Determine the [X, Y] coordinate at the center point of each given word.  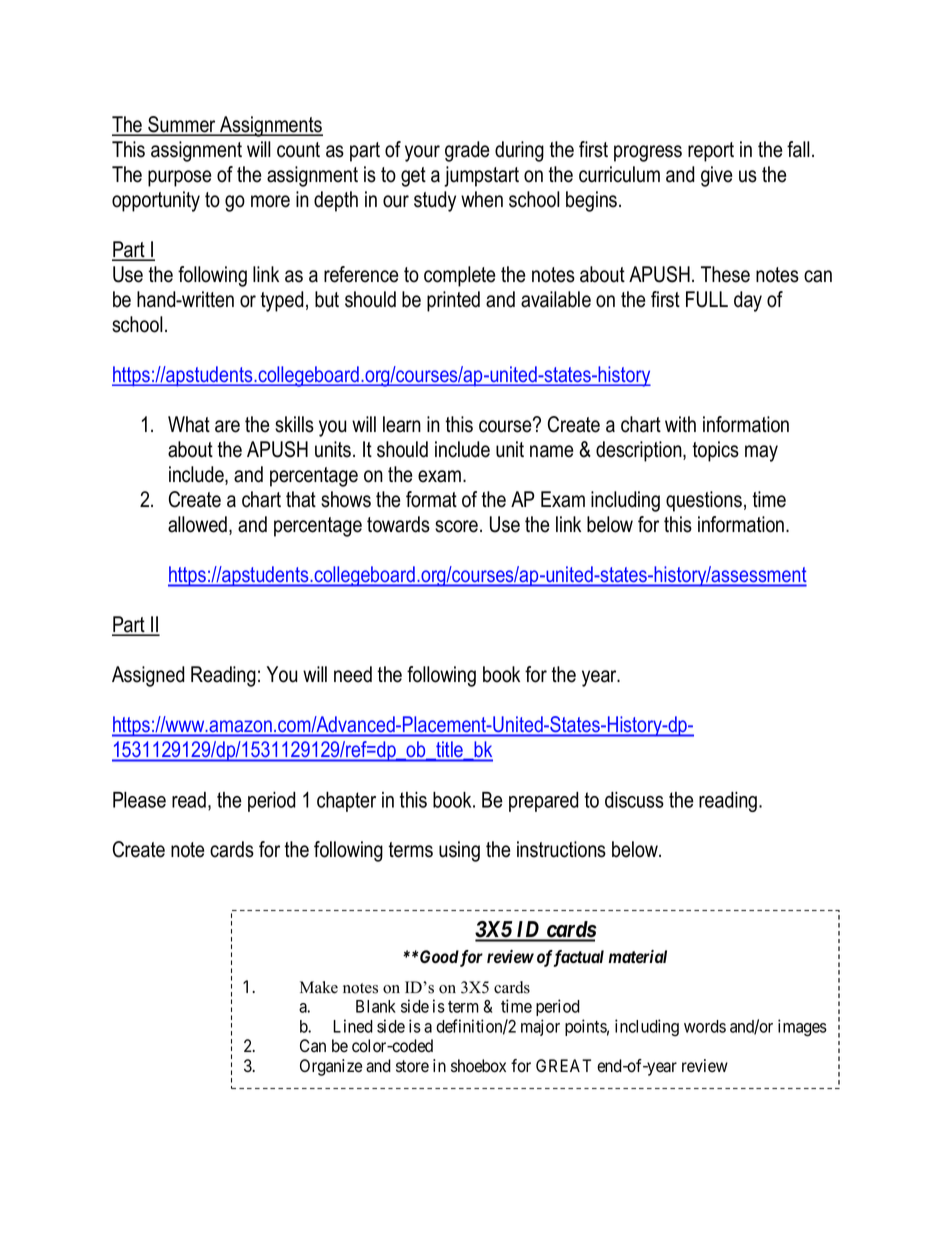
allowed [199, 525]
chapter [346, 801]
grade [467, 151]
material [637, 957]
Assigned [148, 676]
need [353, 674]
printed [453, 301]
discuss [634, 799]
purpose [179, 178]
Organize [331, 1067]
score [458, 526]
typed [282, 301]
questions [704, 501]
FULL [707, 299]
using [459, 851]
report [711, 152]
